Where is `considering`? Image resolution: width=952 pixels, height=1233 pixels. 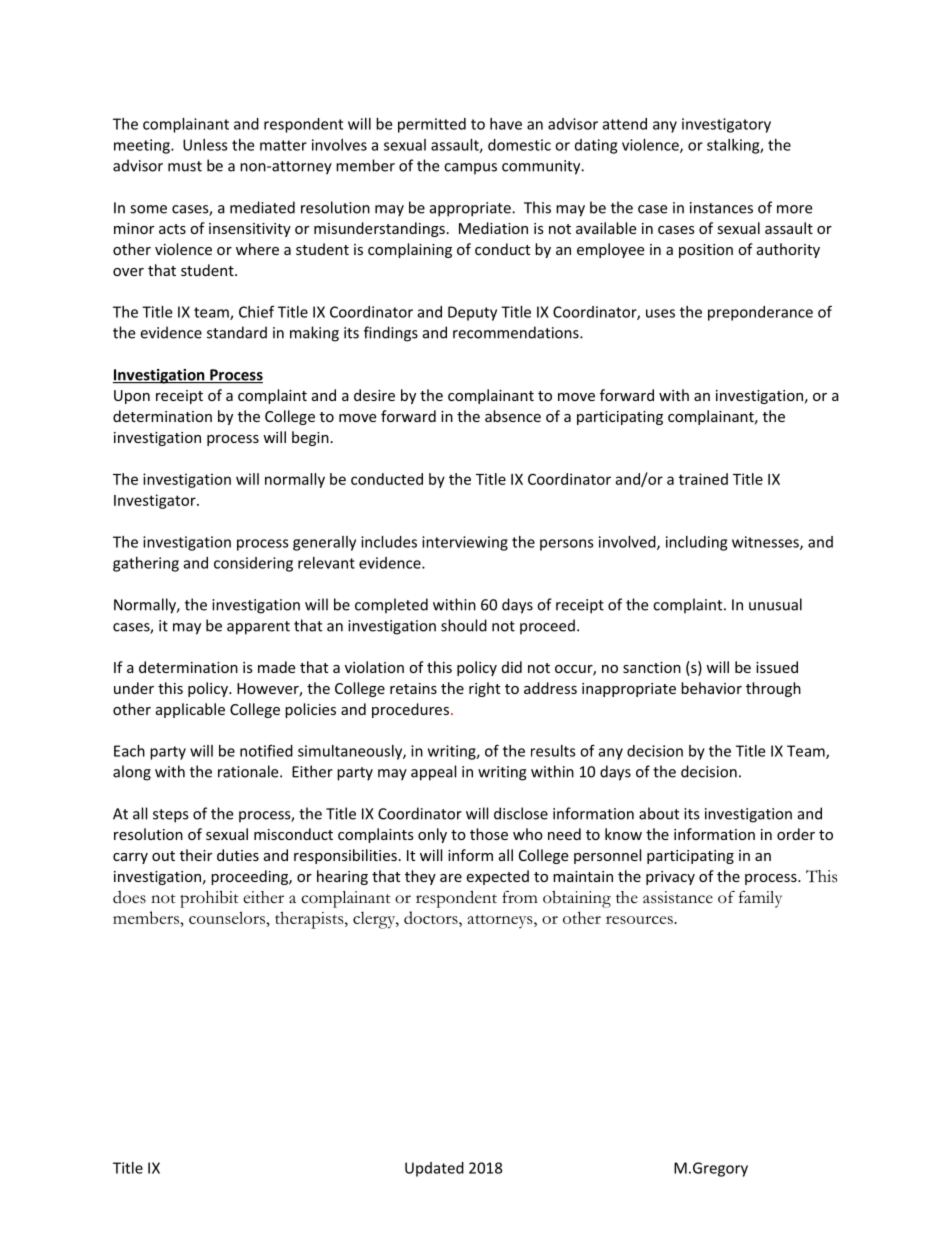
considering is located at coordinates (253, 564).
